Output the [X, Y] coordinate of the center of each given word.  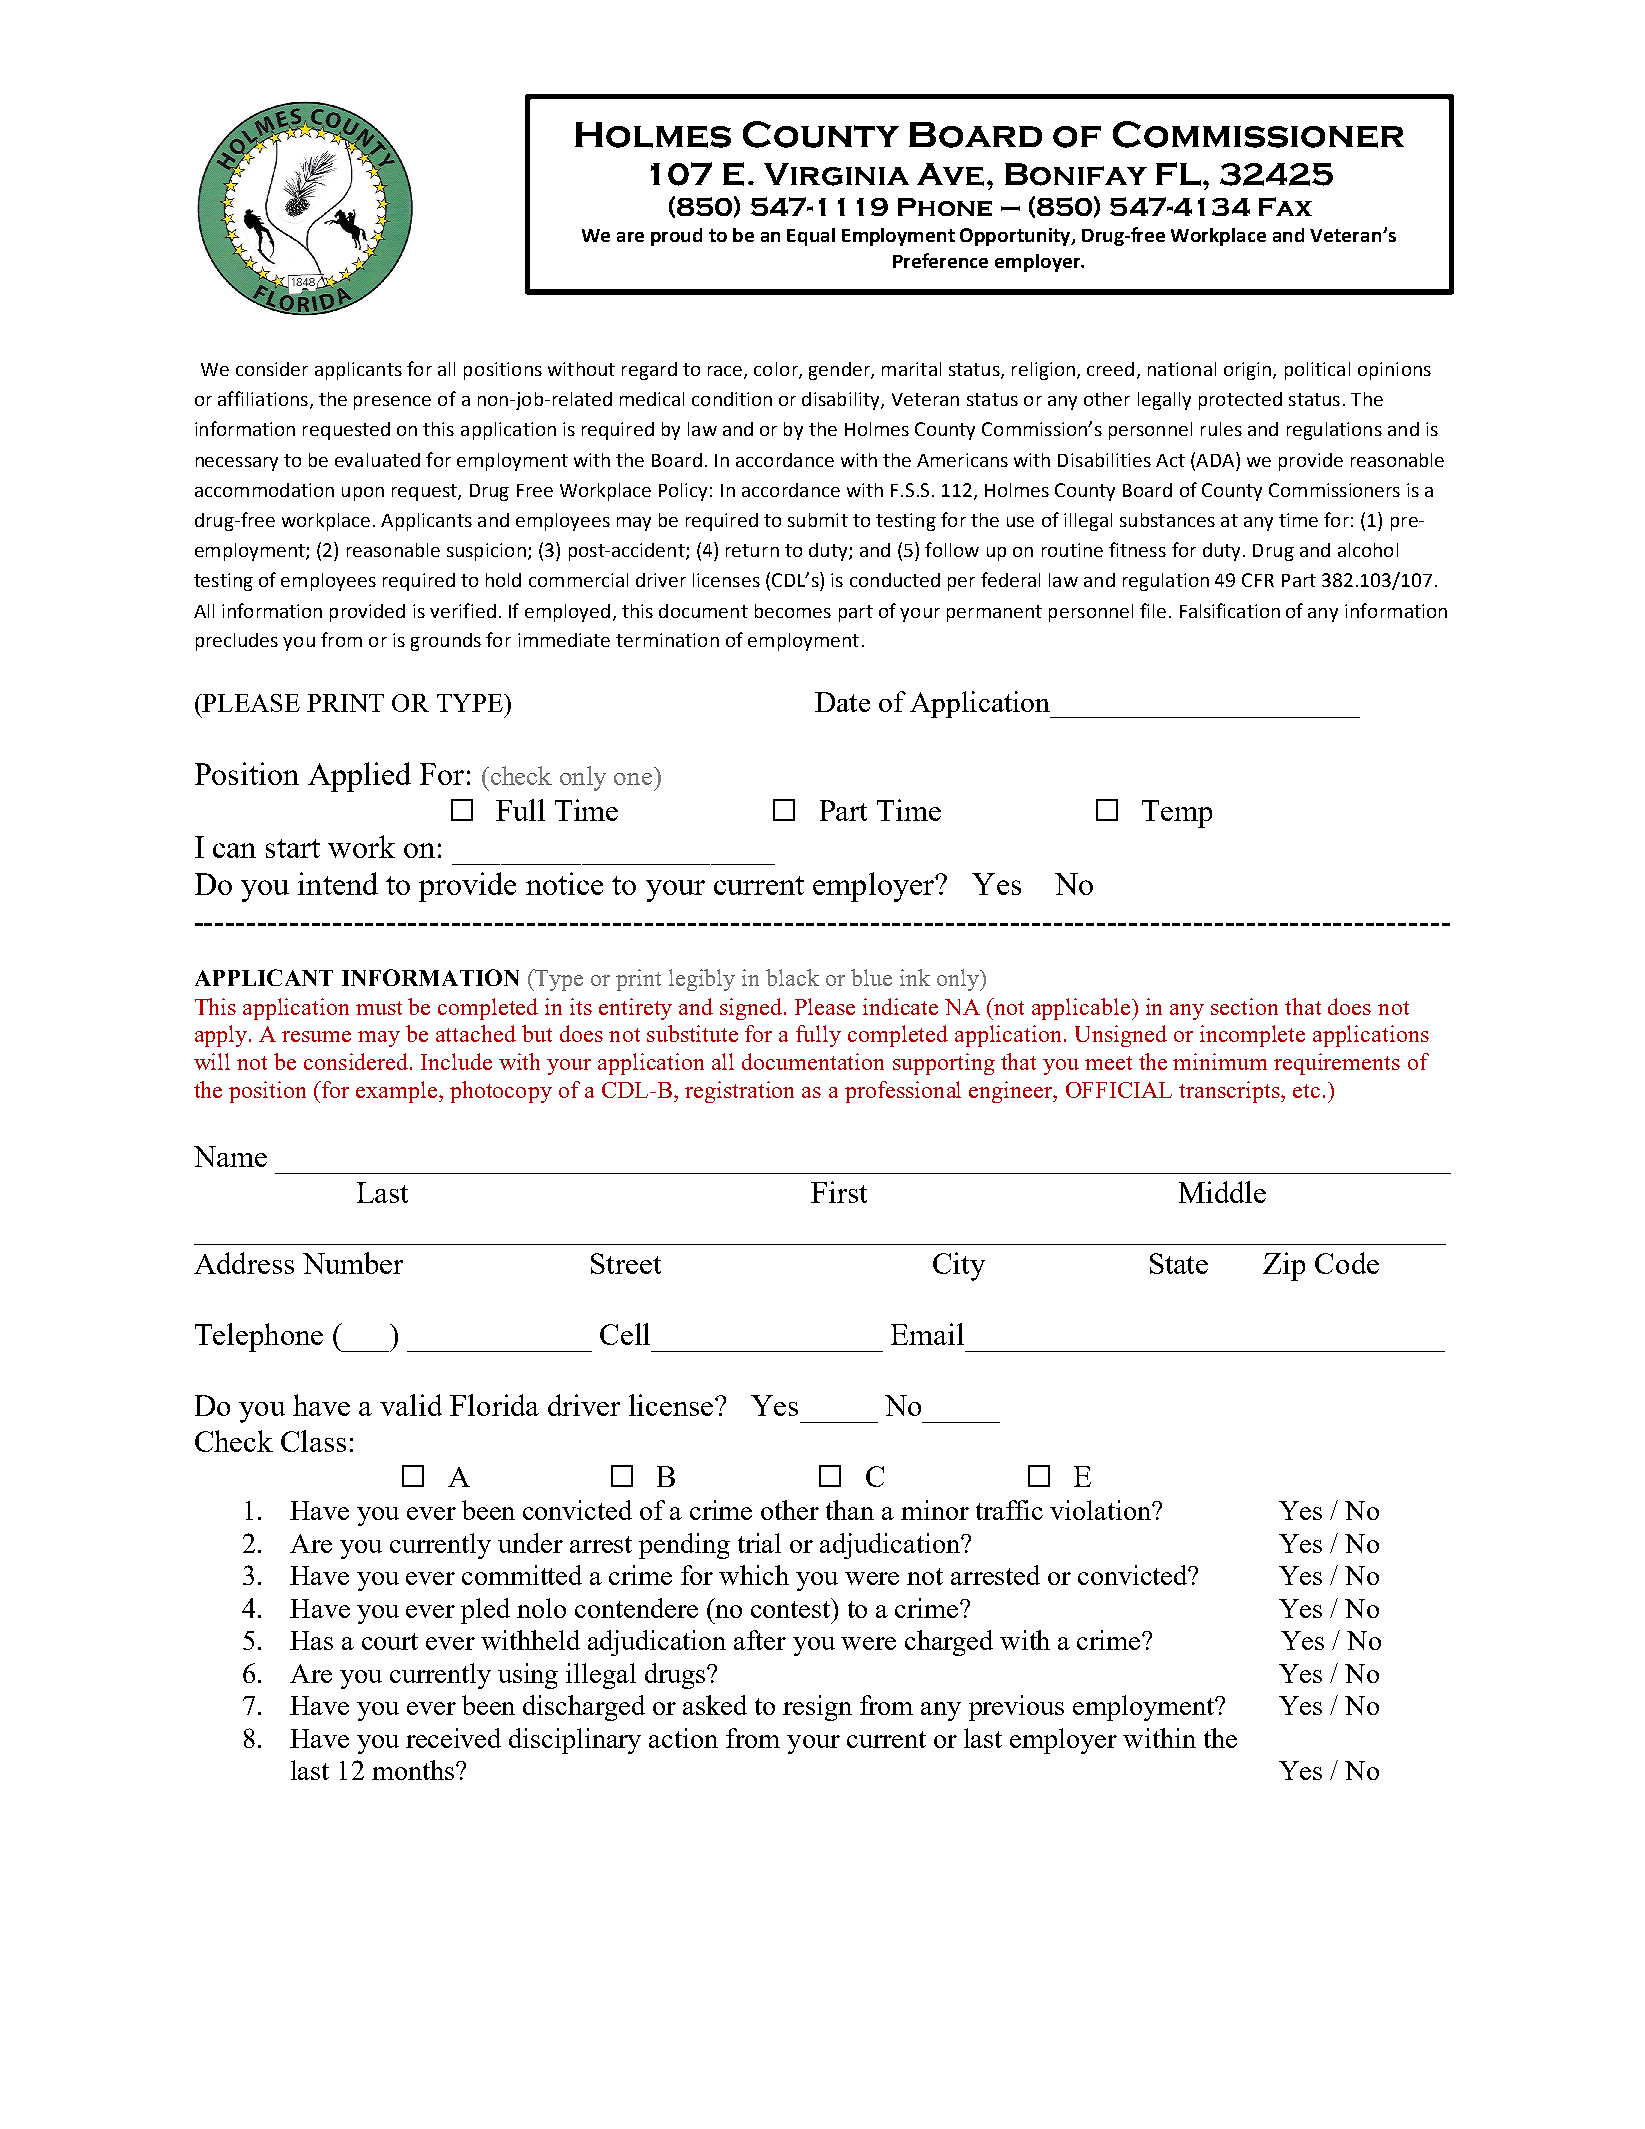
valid [411, 1405]
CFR [1258, 580]
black [792, 977]
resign [817, 1708]
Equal [811, 237]
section [1244, 1006]
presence [392, 403]
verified [463, 610]
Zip [1284, 1266]
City [959, 1266]
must [379, 1008]
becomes [793, 611]
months [414, 1770]
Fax [1285, 206]
